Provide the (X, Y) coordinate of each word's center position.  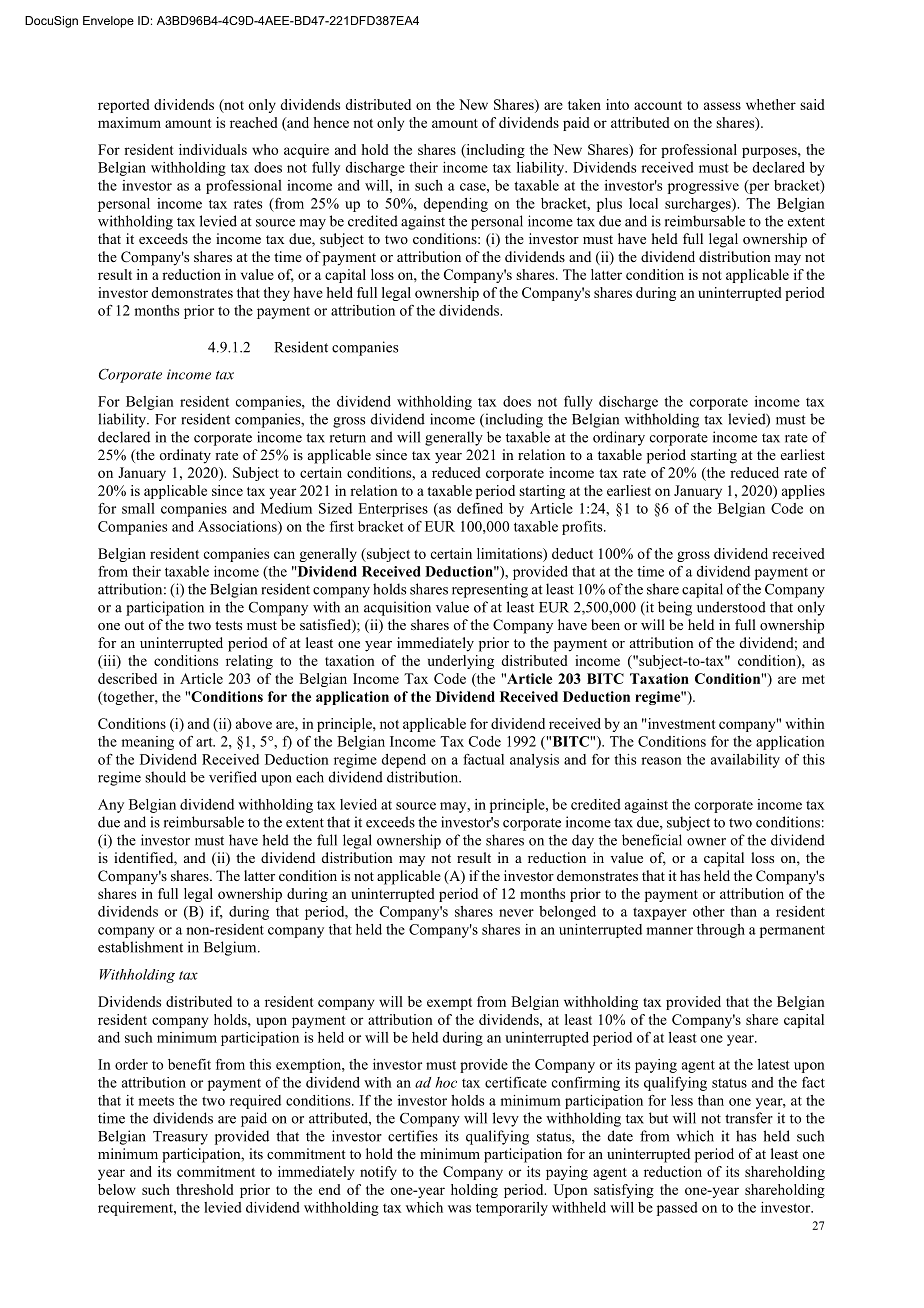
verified (233, 777)
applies (803, 492)
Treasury (180, 1138)
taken (584, 104)
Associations (238, 527)
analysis (534, 761)
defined (480, 508)
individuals (213, 149)
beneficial (652, 840)
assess (722, 106)
